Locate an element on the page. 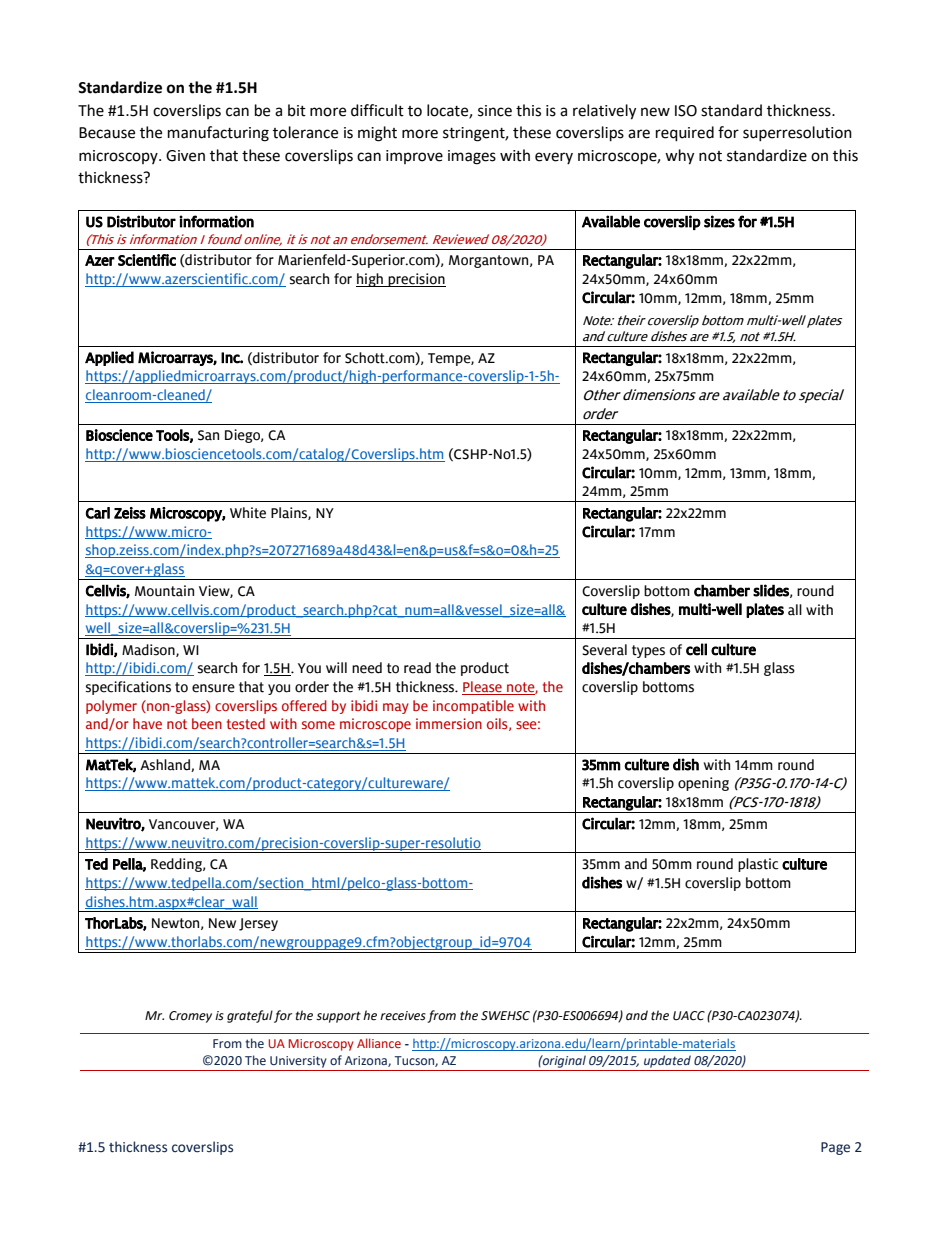 Image resolution: width=952 pixels, height=1233 pixels. improve is located at coordinates (414, 157).
